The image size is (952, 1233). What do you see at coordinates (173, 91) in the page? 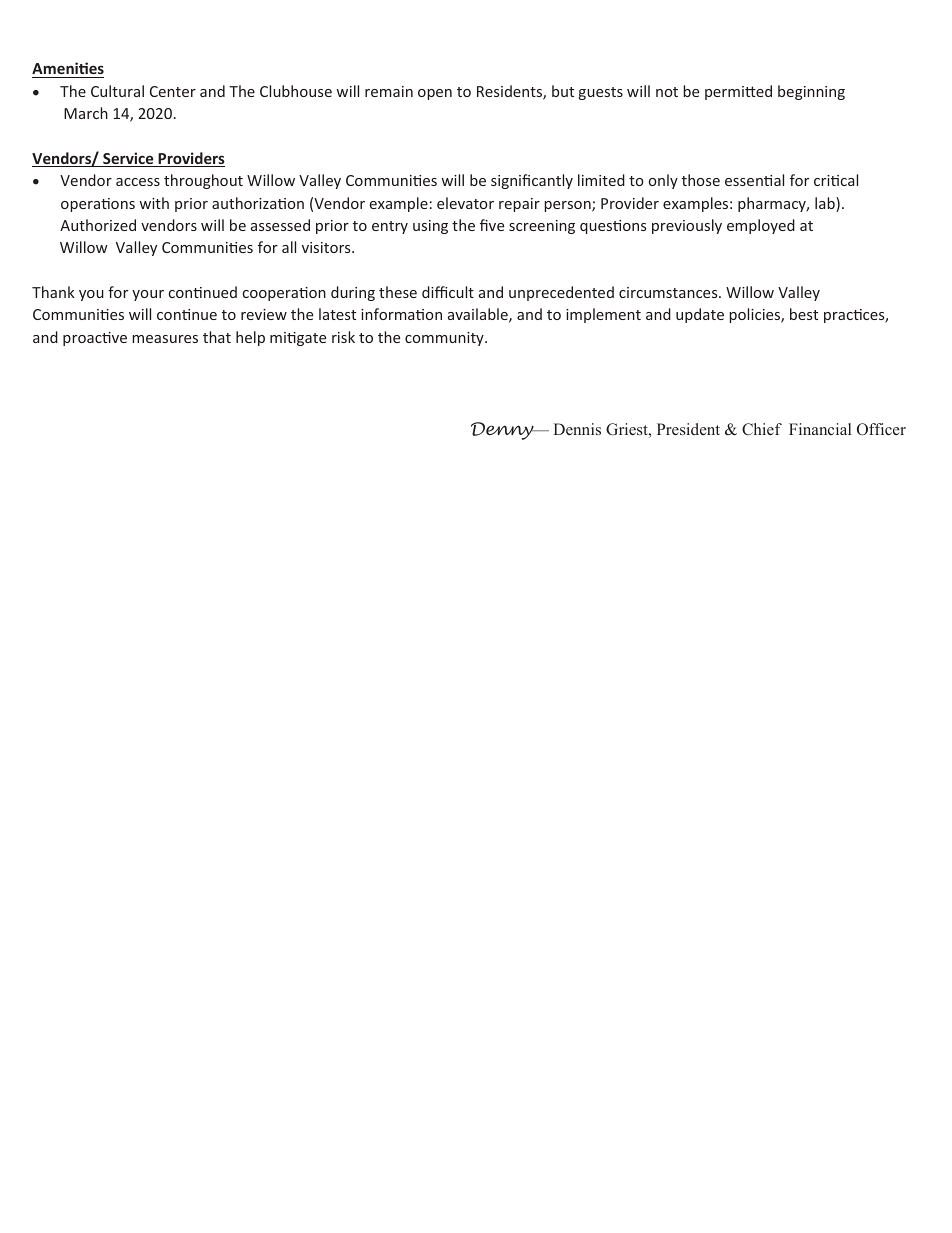
I see `Center` at bounding box center [173, 91].
